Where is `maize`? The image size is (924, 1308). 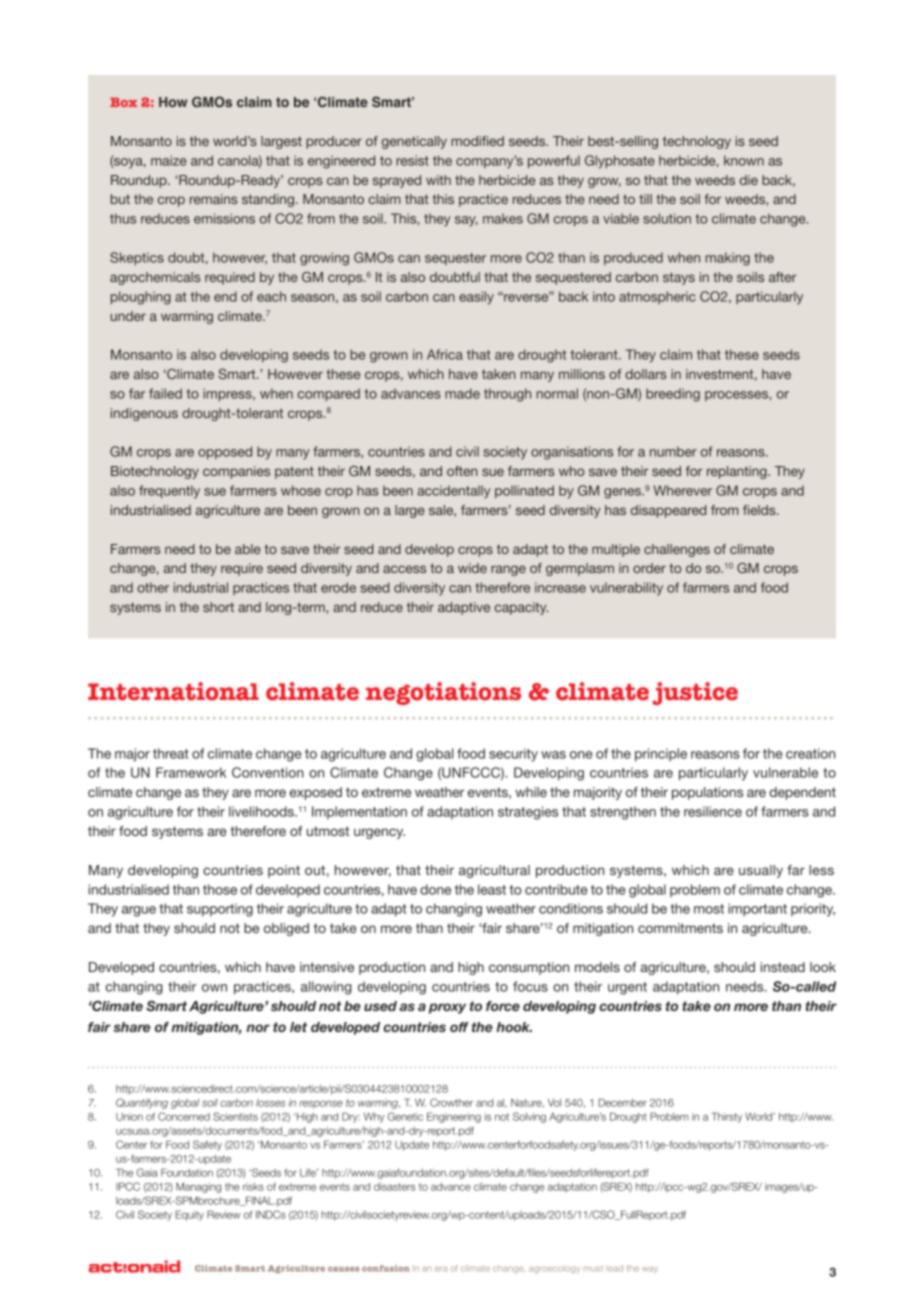 maize is located at coordinates (169, 160).
